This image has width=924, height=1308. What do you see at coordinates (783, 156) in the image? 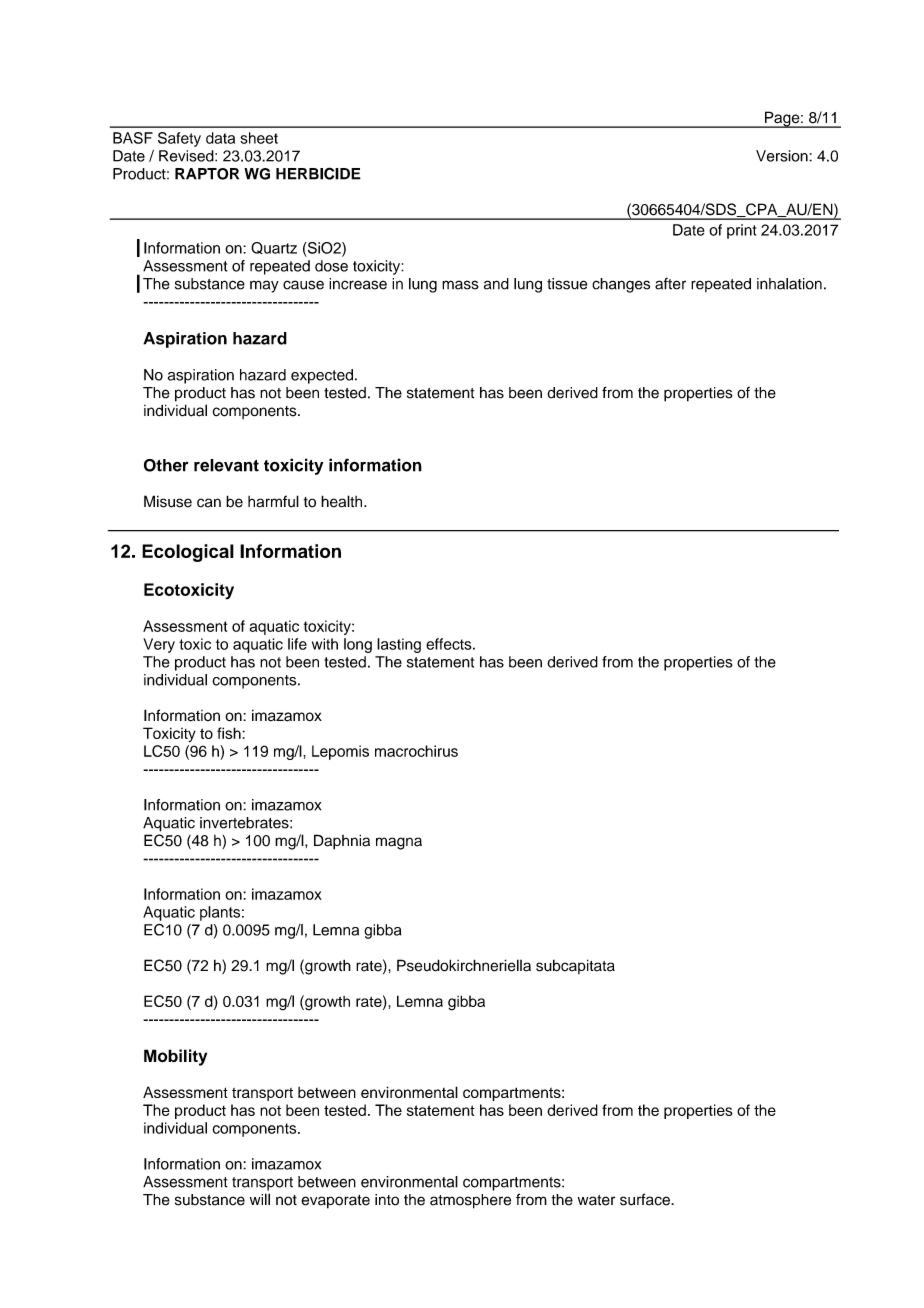
I see `Version` at bounding box center [783, 156].
